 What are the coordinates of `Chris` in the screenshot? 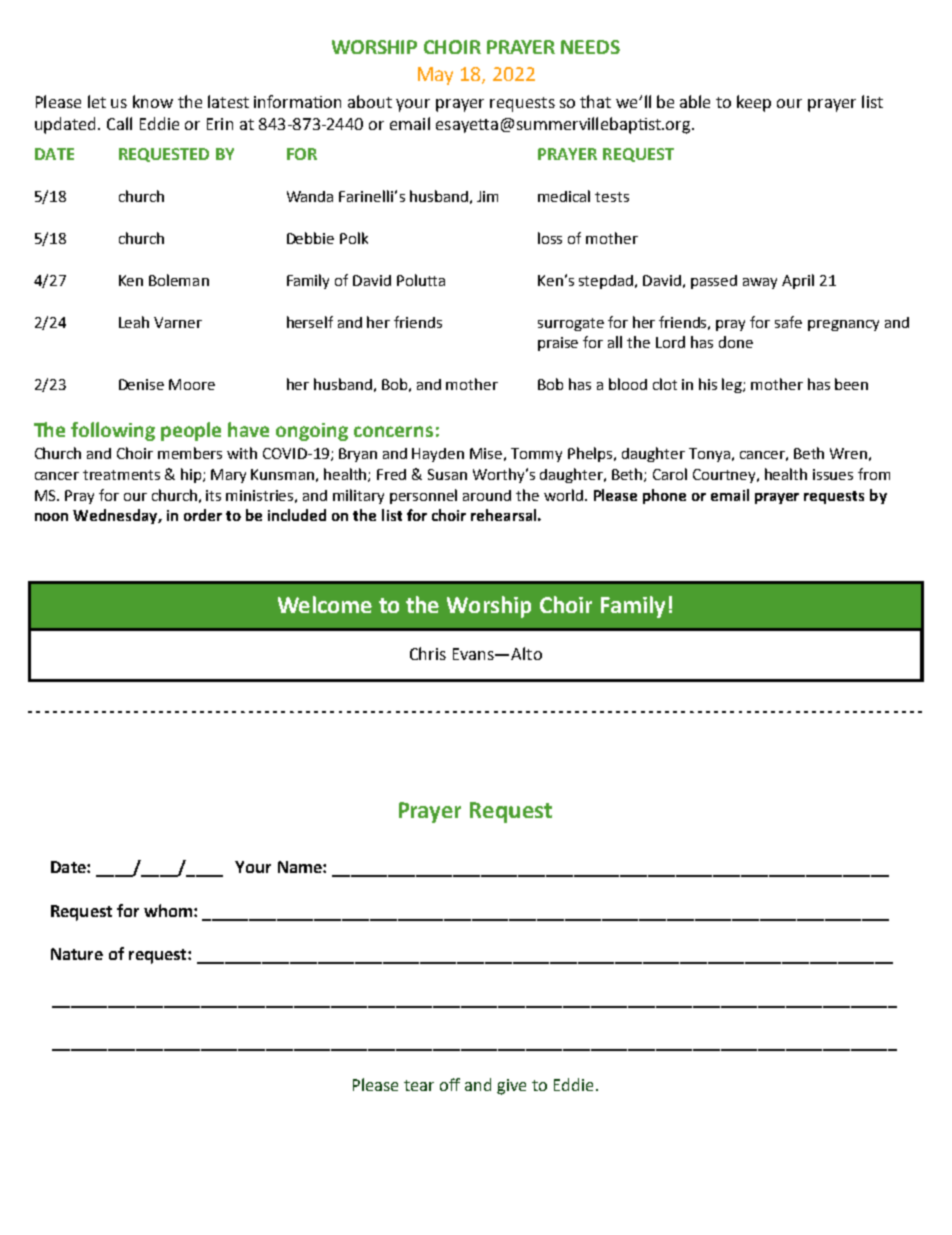 It's located at (428, 653).
